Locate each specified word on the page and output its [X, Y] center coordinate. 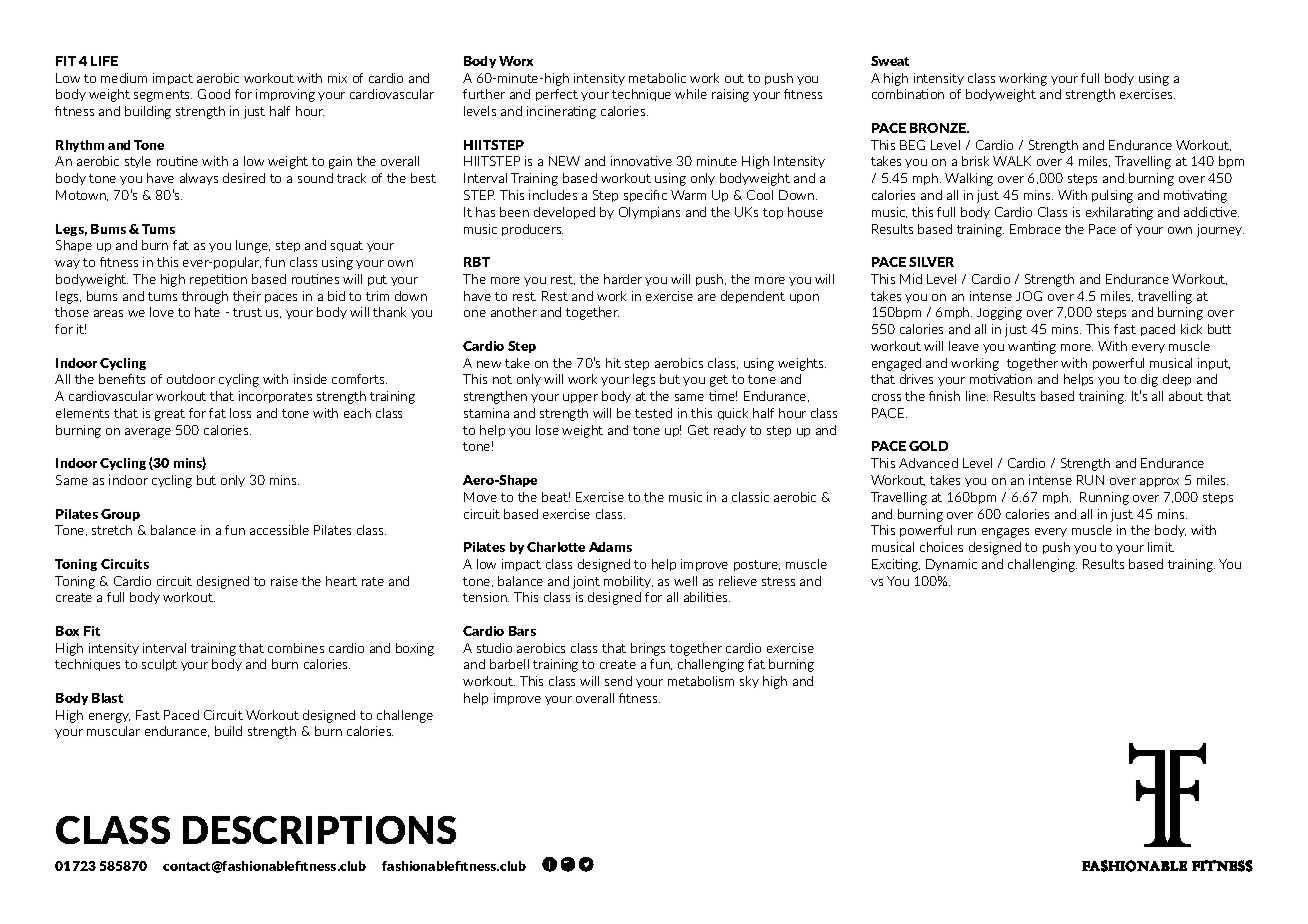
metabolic [657, 78]
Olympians [649, 213]
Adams [610, 547]
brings [648, 649]
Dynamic [951, 565]
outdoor [191, 379]
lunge [253, 246]
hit [613, 363]
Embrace [1035, 229]
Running [1104, 498]
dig [1149, 380]
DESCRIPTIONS [319, 830]
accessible [279, 530]
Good [214, 94]
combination [908, 94]
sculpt [159, 665]
